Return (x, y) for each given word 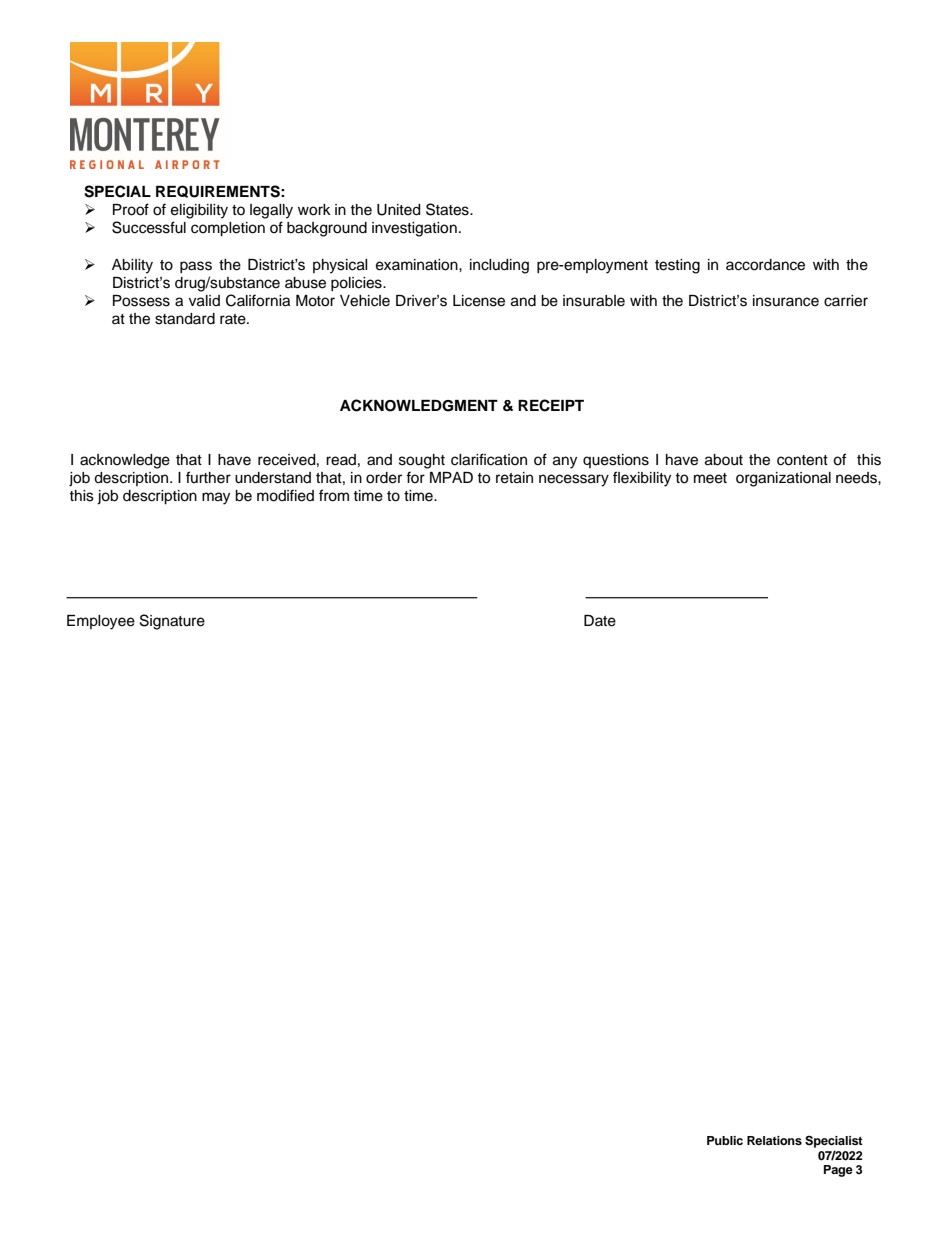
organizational (783, 479)
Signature (172, 622)
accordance (765, 265)
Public (725, 1140)
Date (600, 621)
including (499, 266)
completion (228, 229)
